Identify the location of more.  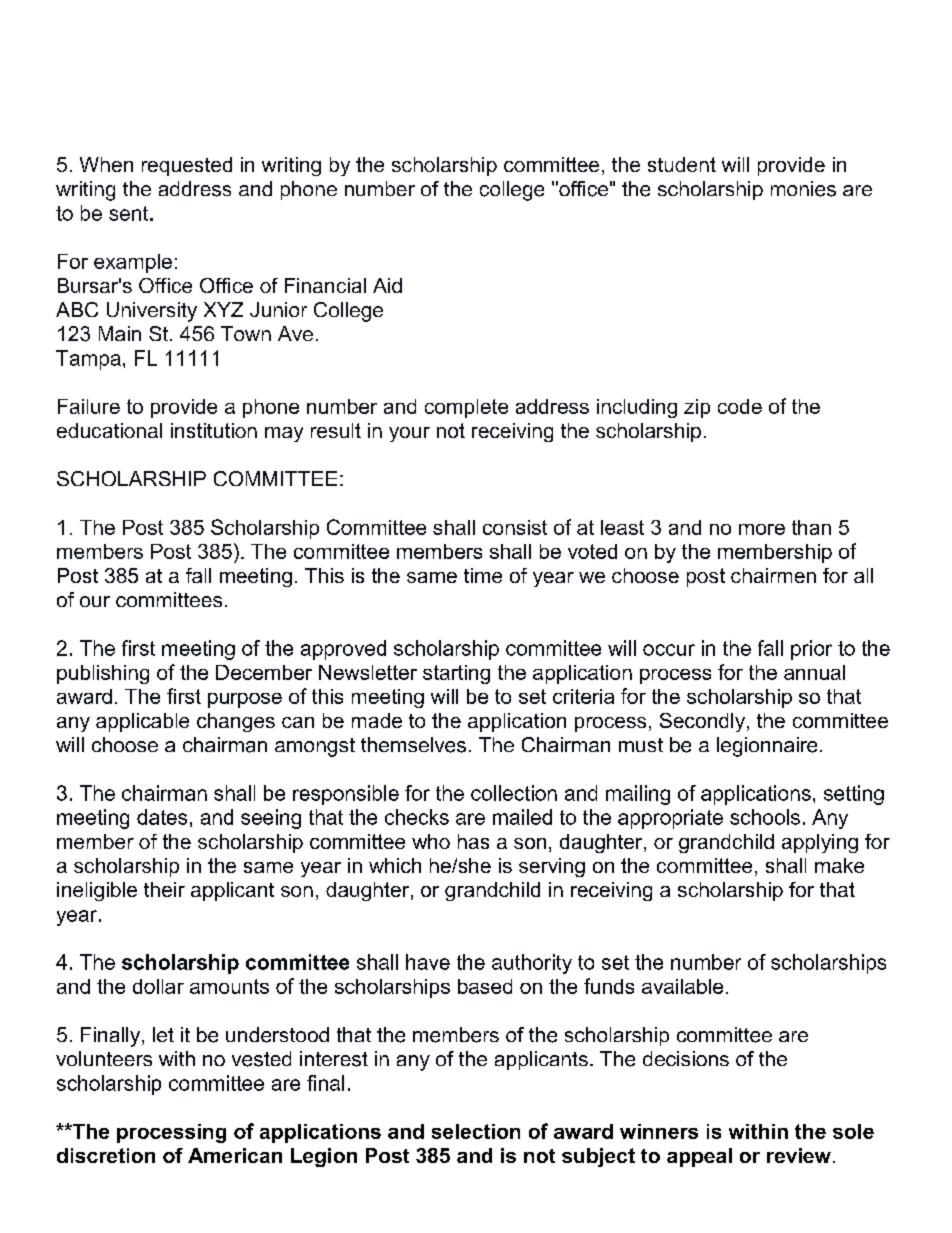
(762, 529).
